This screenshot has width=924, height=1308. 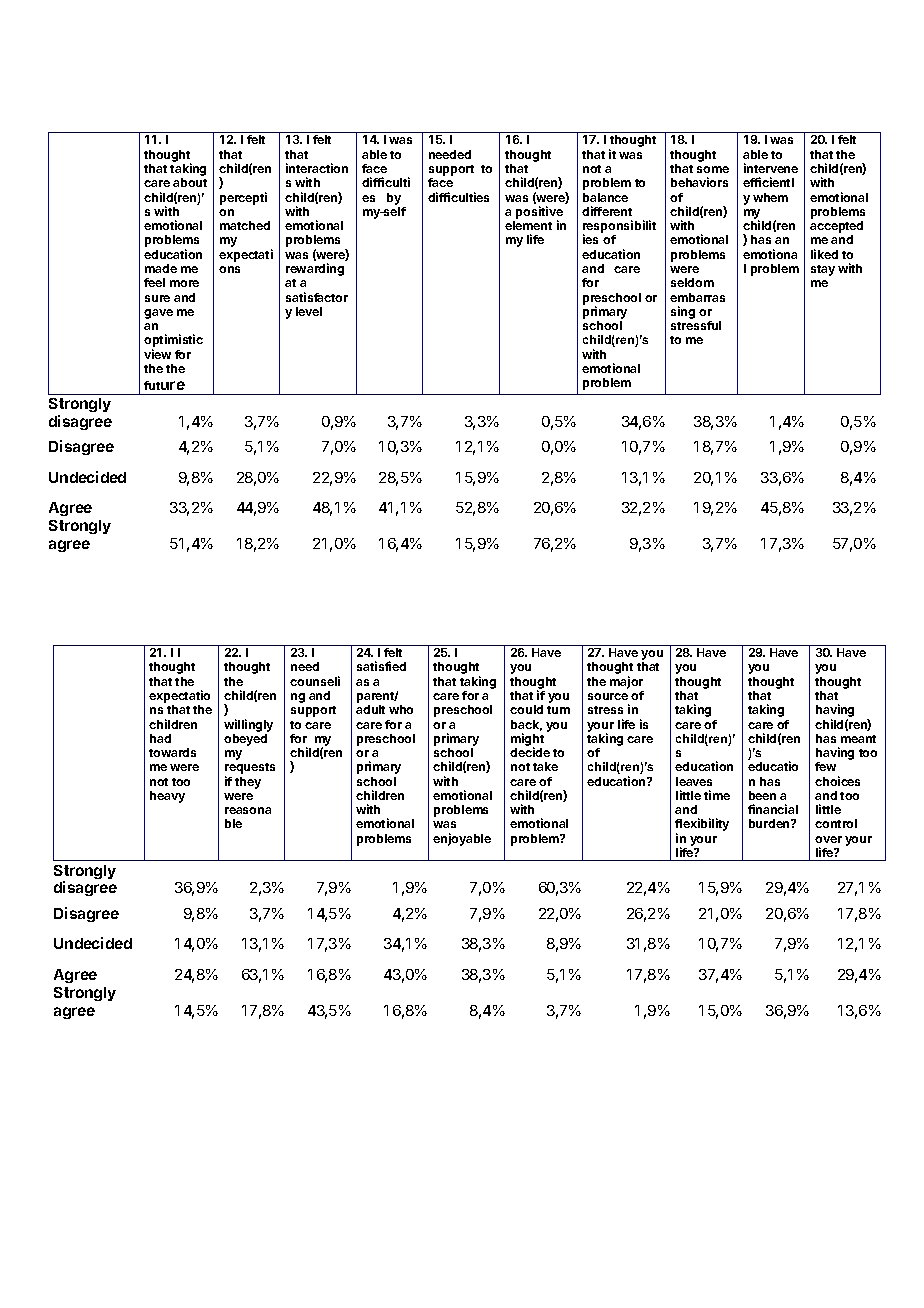 I want to click on about, so click(x=190, y=182).
